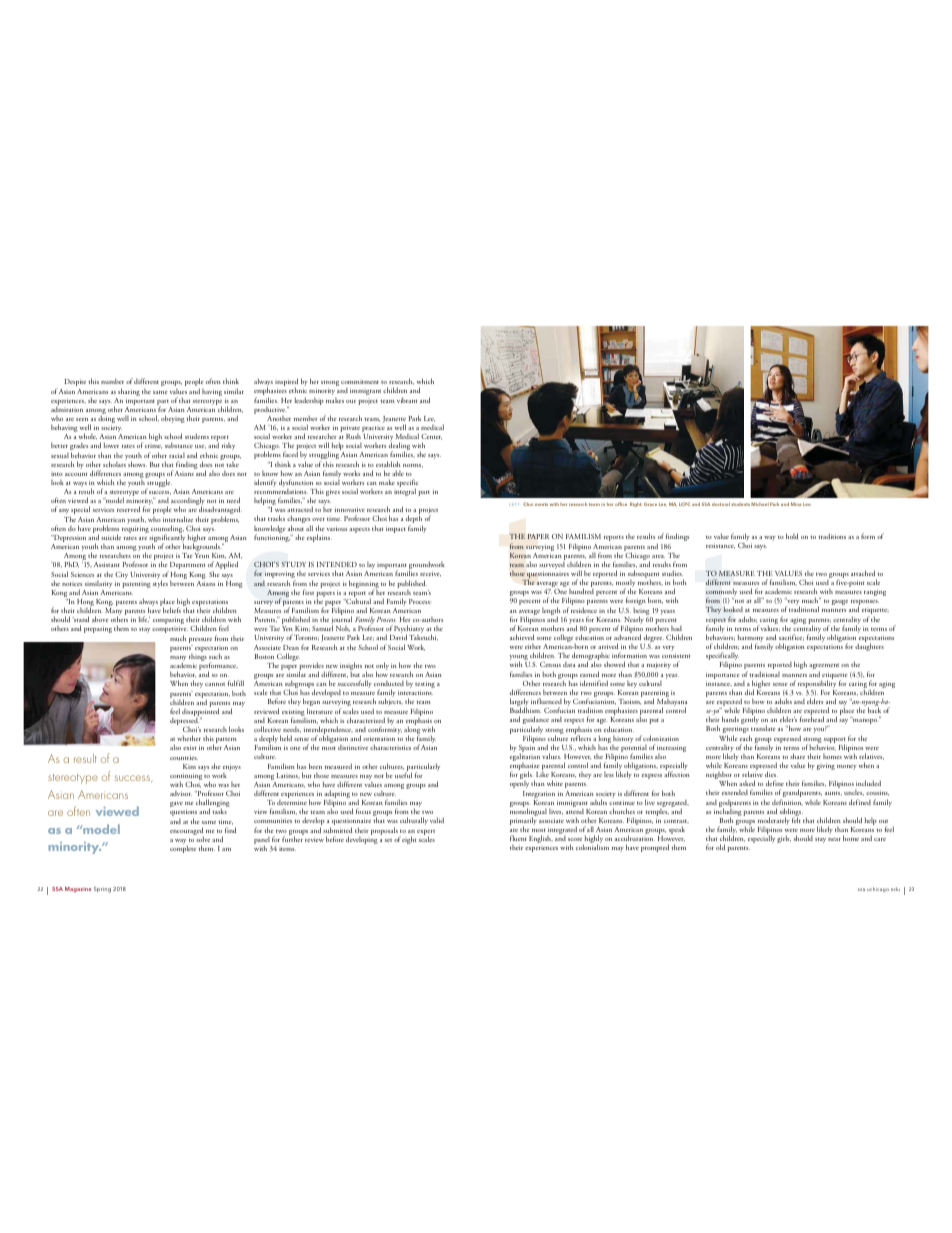 The height and width of the screenshot is (1233, 952). I want to click on Spring, so click(102, 890).
